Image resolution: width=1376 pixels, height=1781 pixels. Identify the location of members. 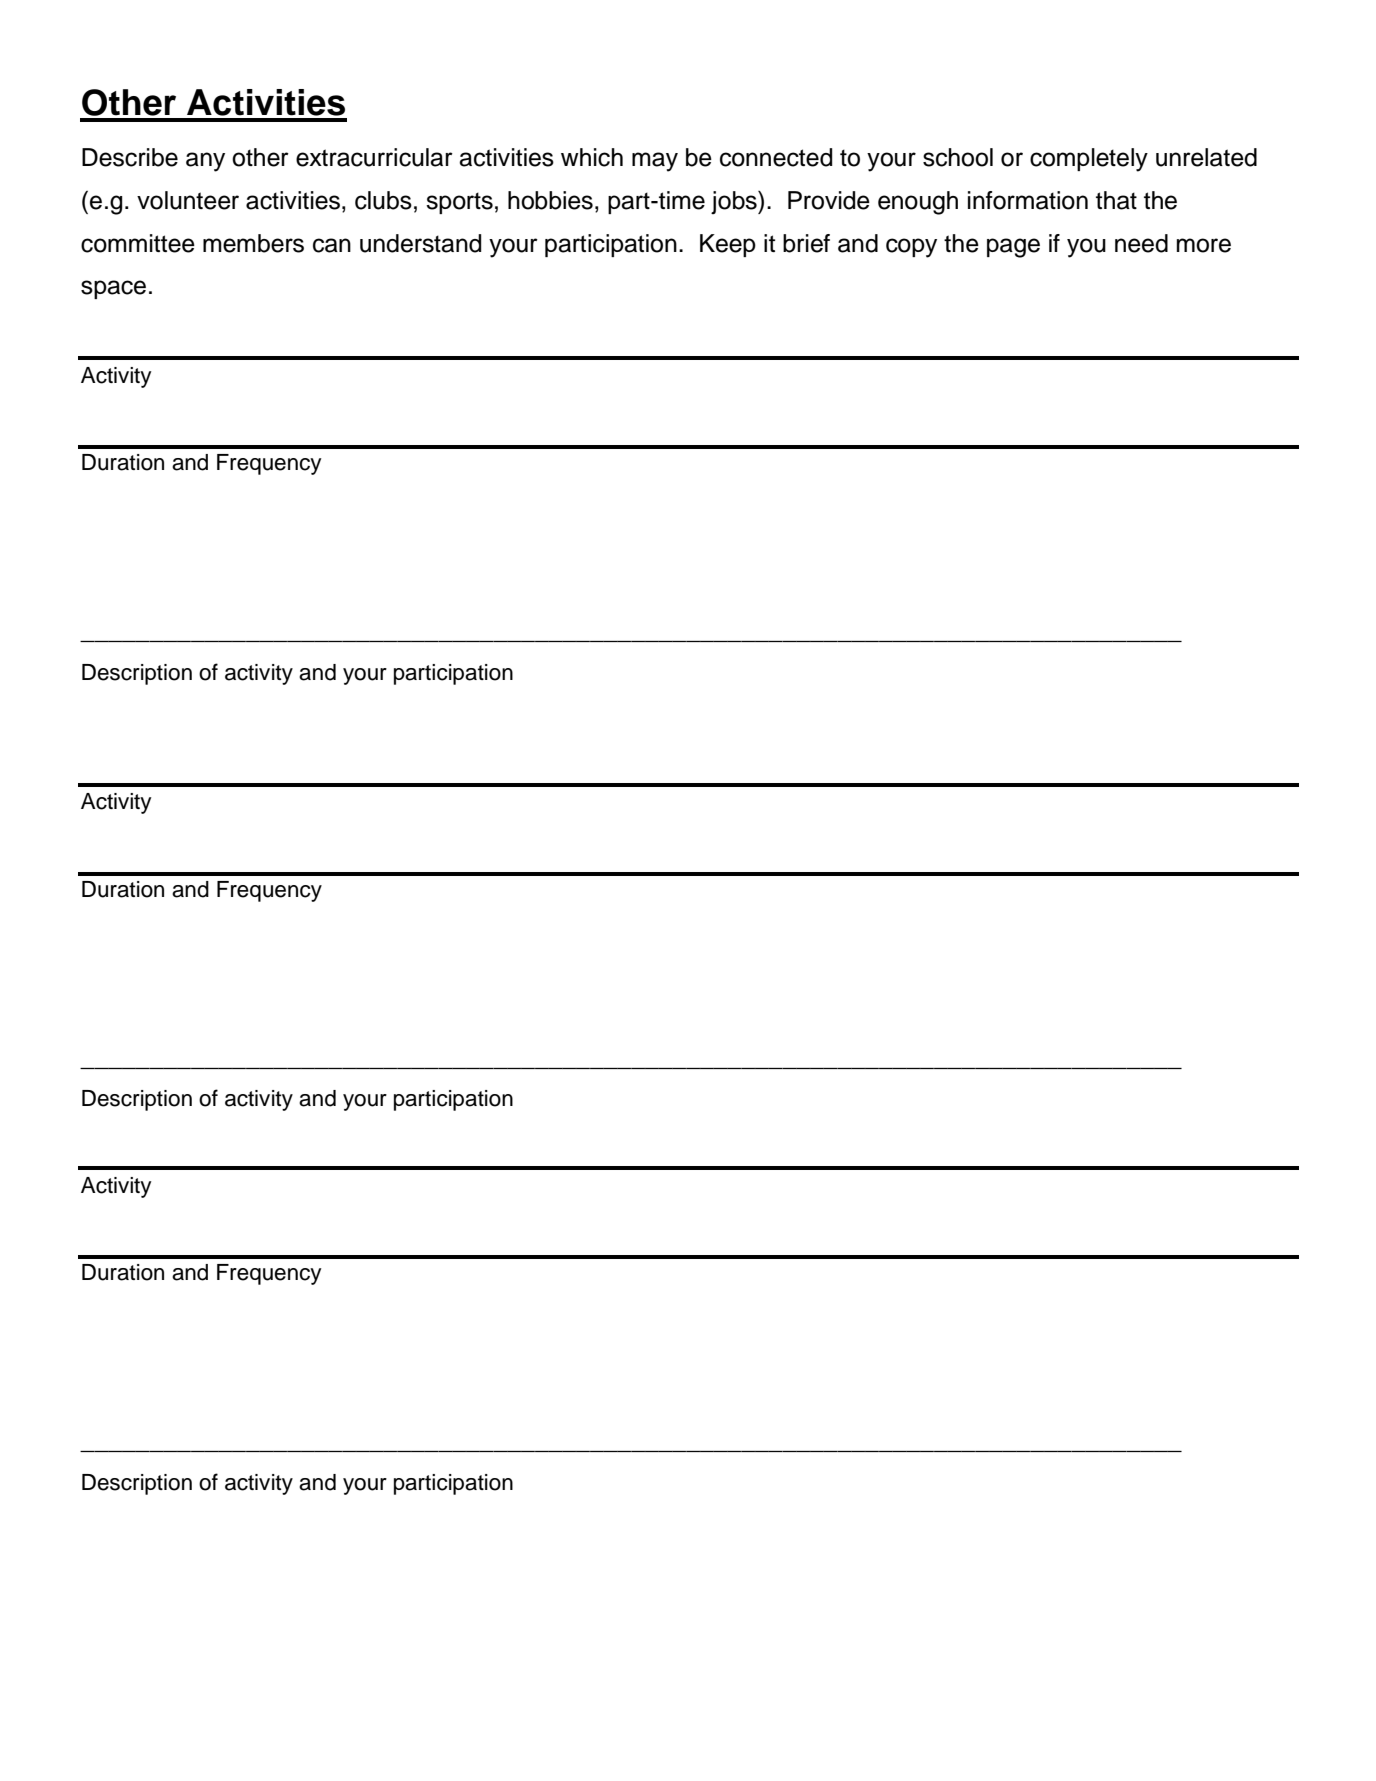
(253, 243).
